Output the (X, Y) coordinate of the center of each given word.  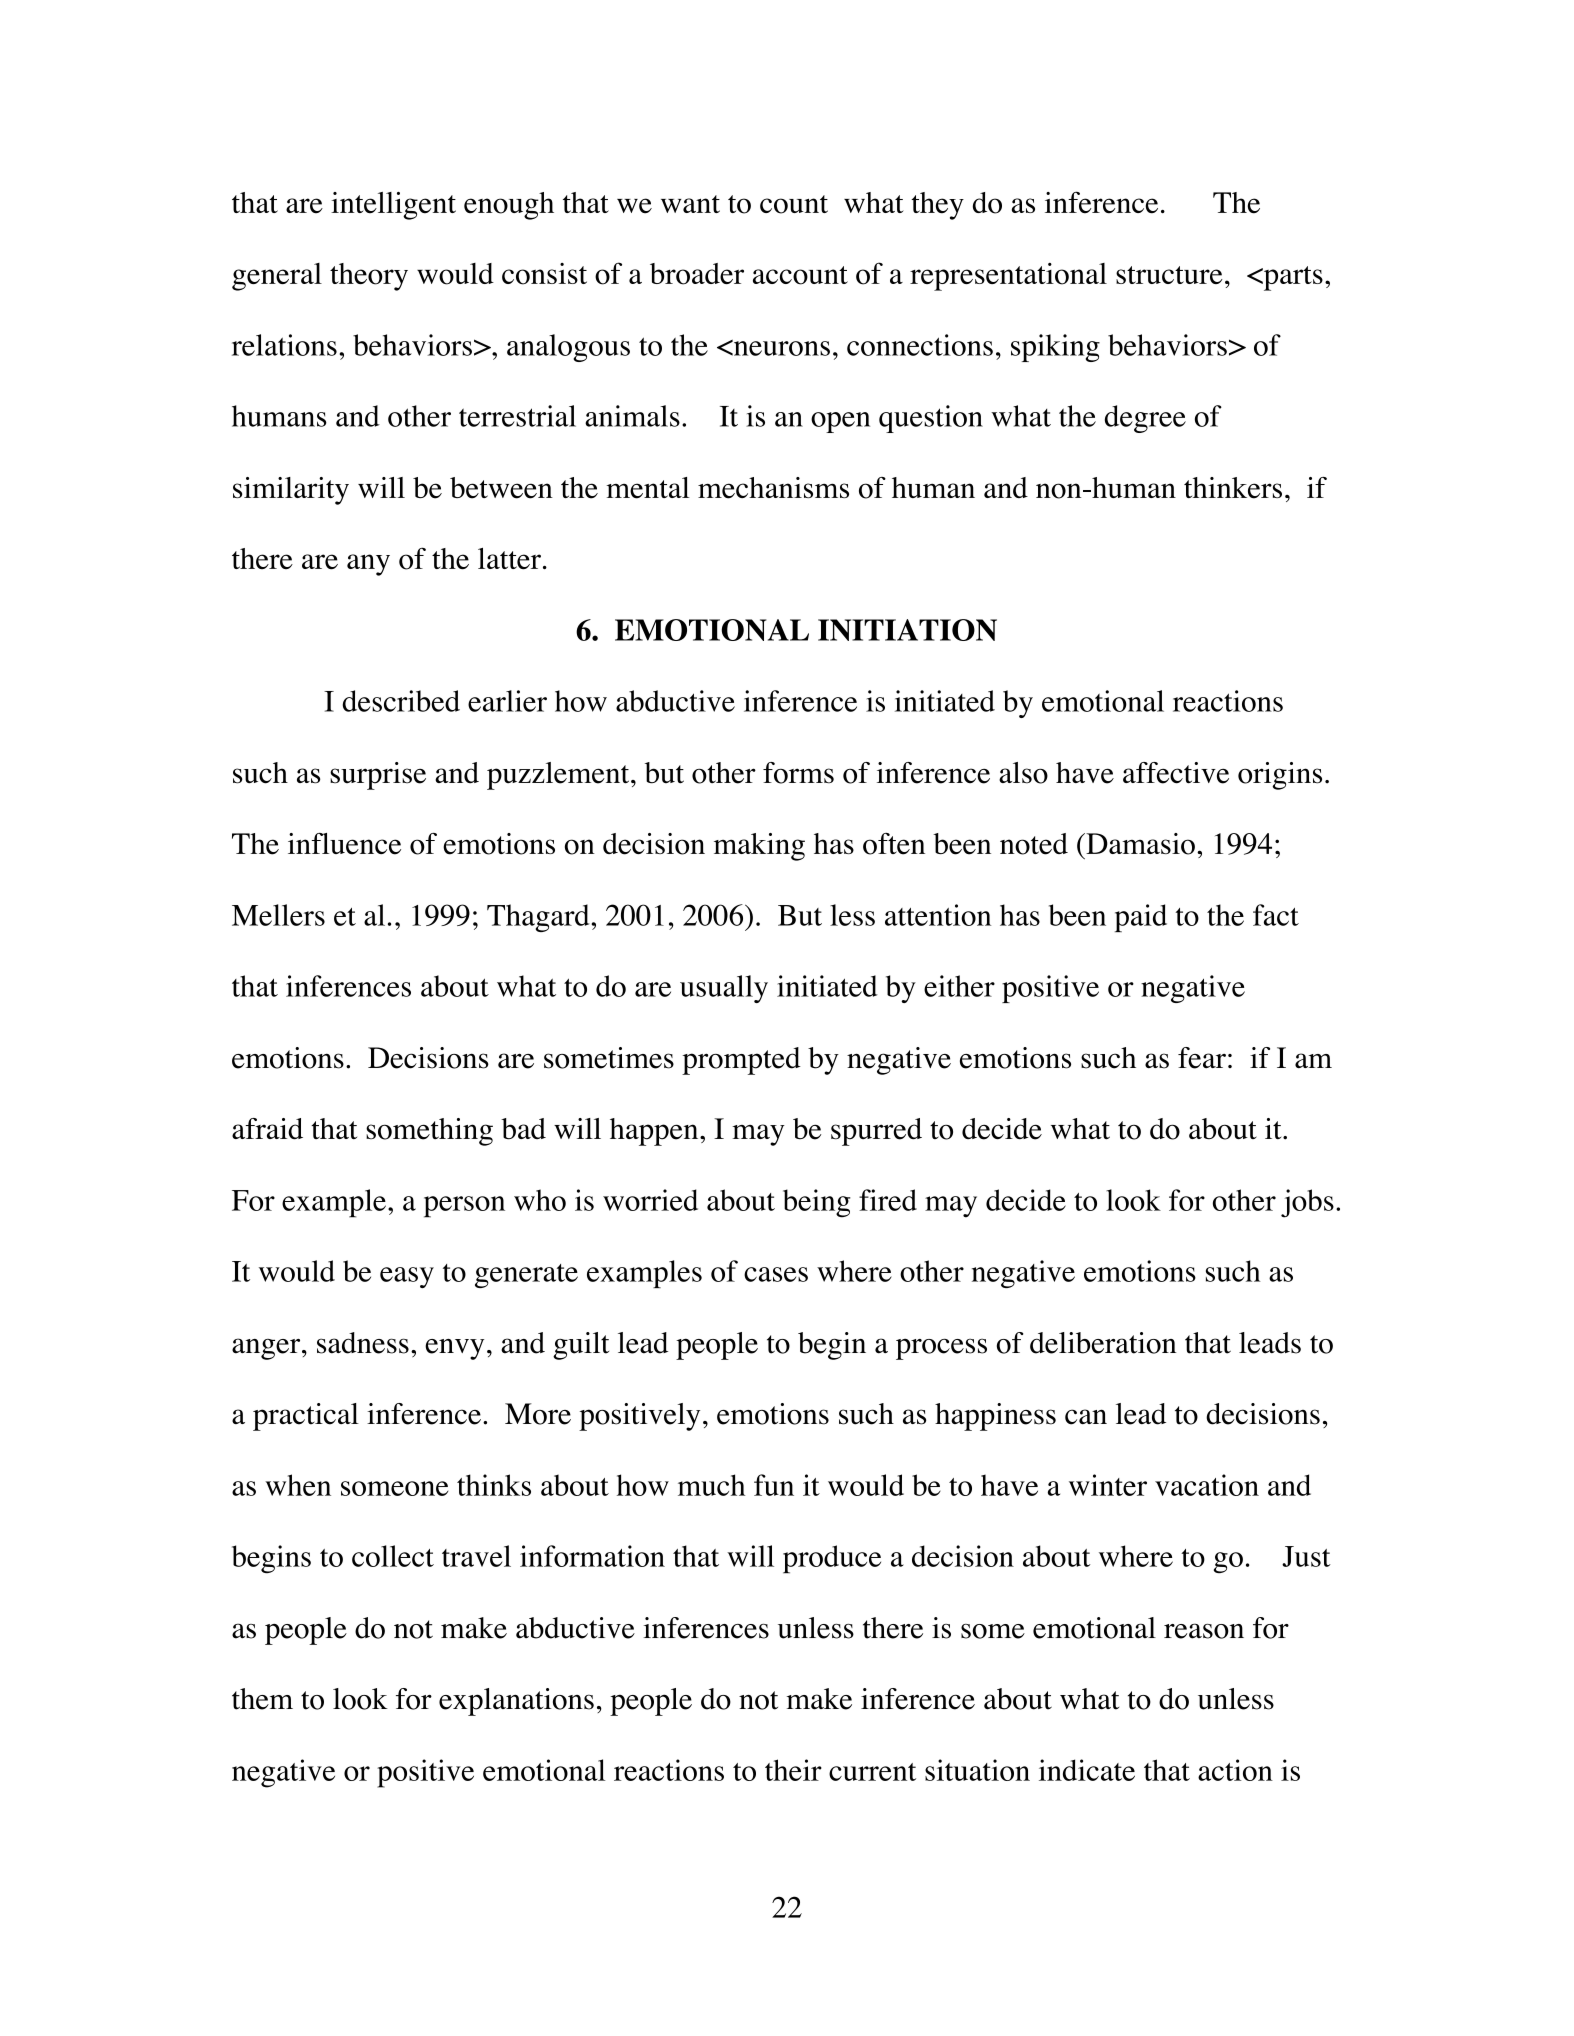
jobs (1307, 1203)
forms (798, 773)
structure (1169, 275)
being (816, 1203)
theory (369, 277)
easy (407, 1277)
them (262, 1699)
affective (1176, 773)
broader (697, 274)
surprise (378, 776)
